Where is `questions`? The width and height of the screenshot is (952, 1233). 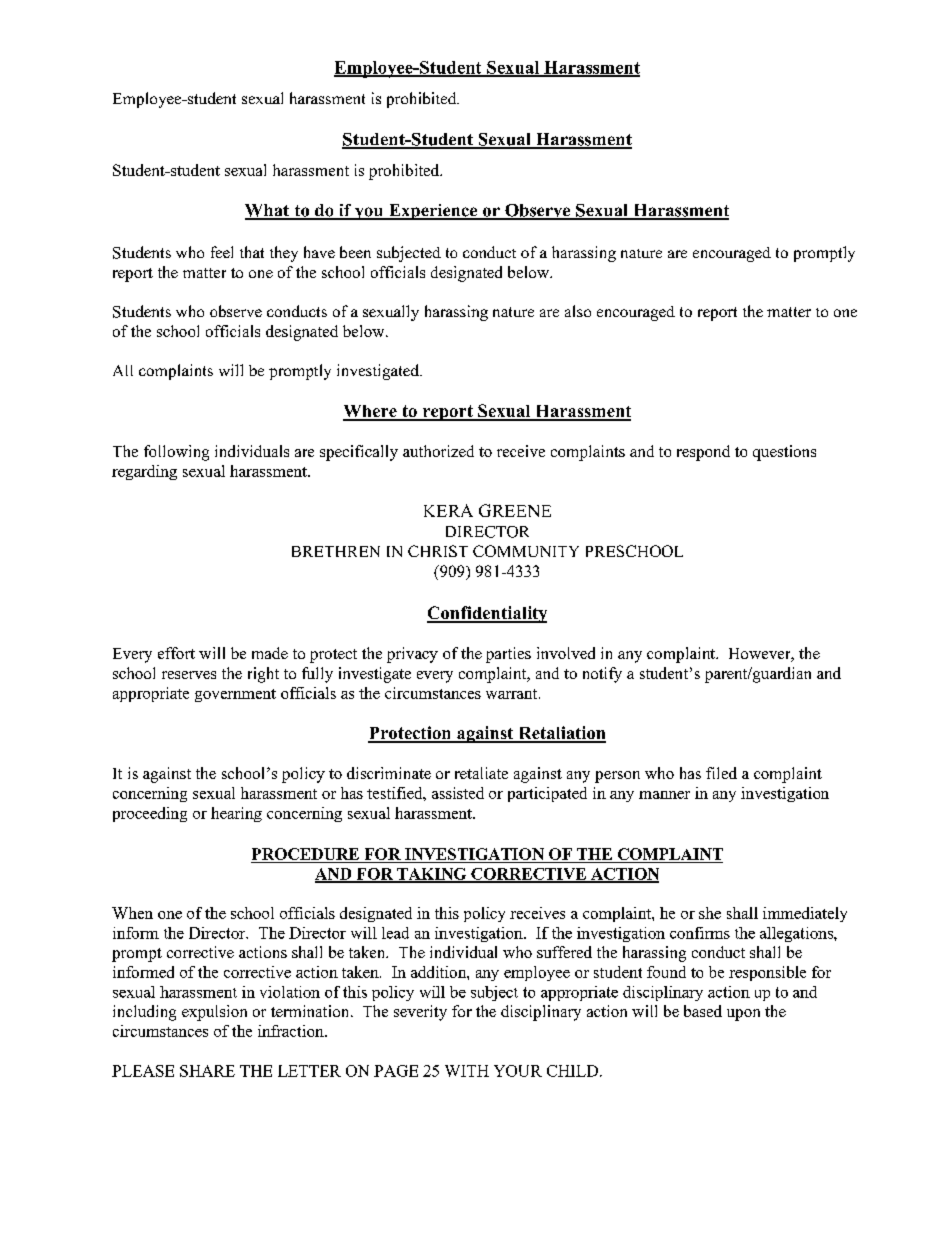
questions is located at coordinates (784, 453).
